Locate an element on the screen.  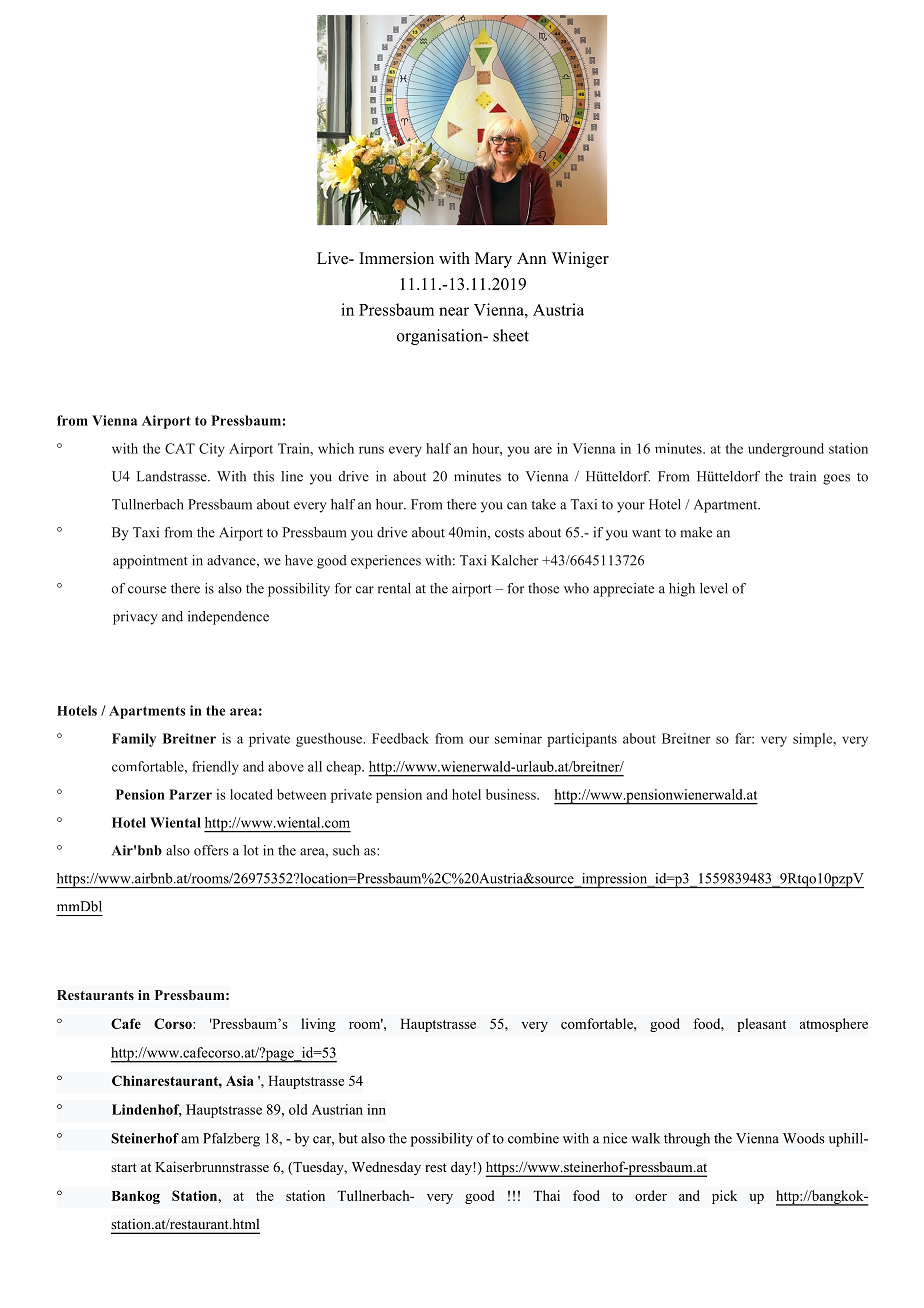
make is located at coordinates (696, 532).
